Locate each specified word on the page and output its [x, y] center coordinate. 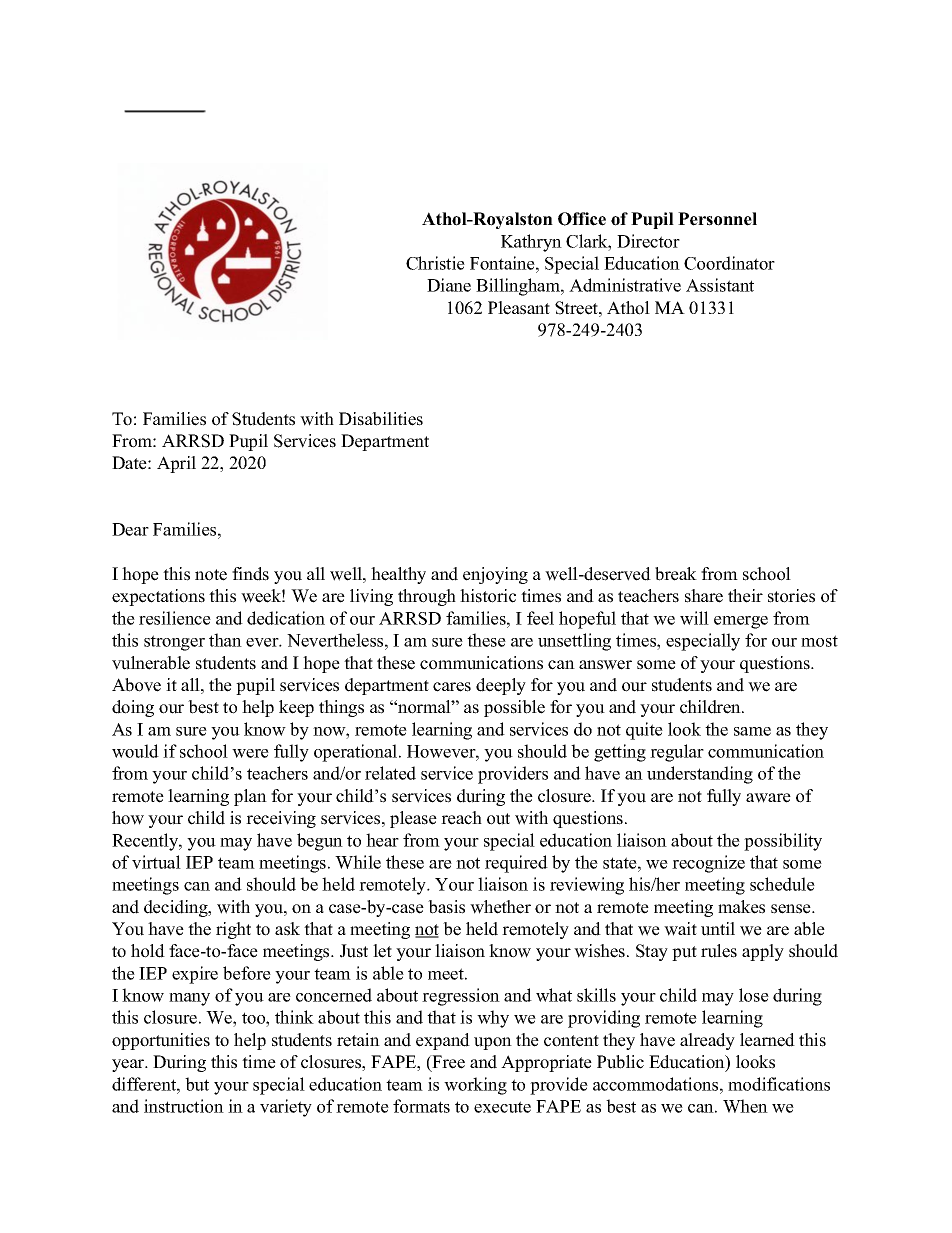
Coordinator [729, 263]
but [197, 1084]
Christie [435, 263]
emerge [741, 622]
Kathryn [531, 243]
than [225, 640]
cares [452, 687]
